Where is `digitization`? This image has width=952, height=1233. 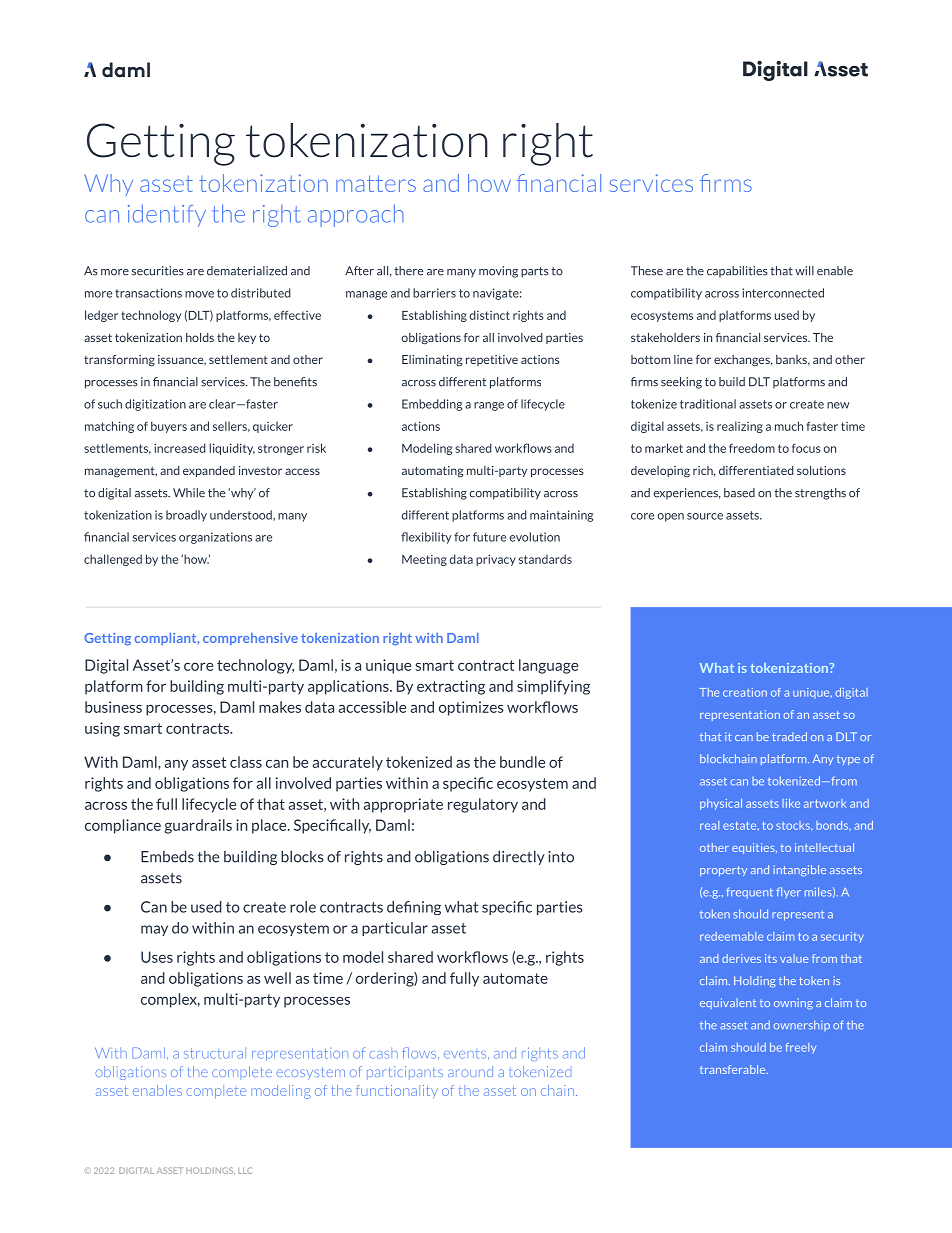
digitization is located at coordinates (155, 405).
